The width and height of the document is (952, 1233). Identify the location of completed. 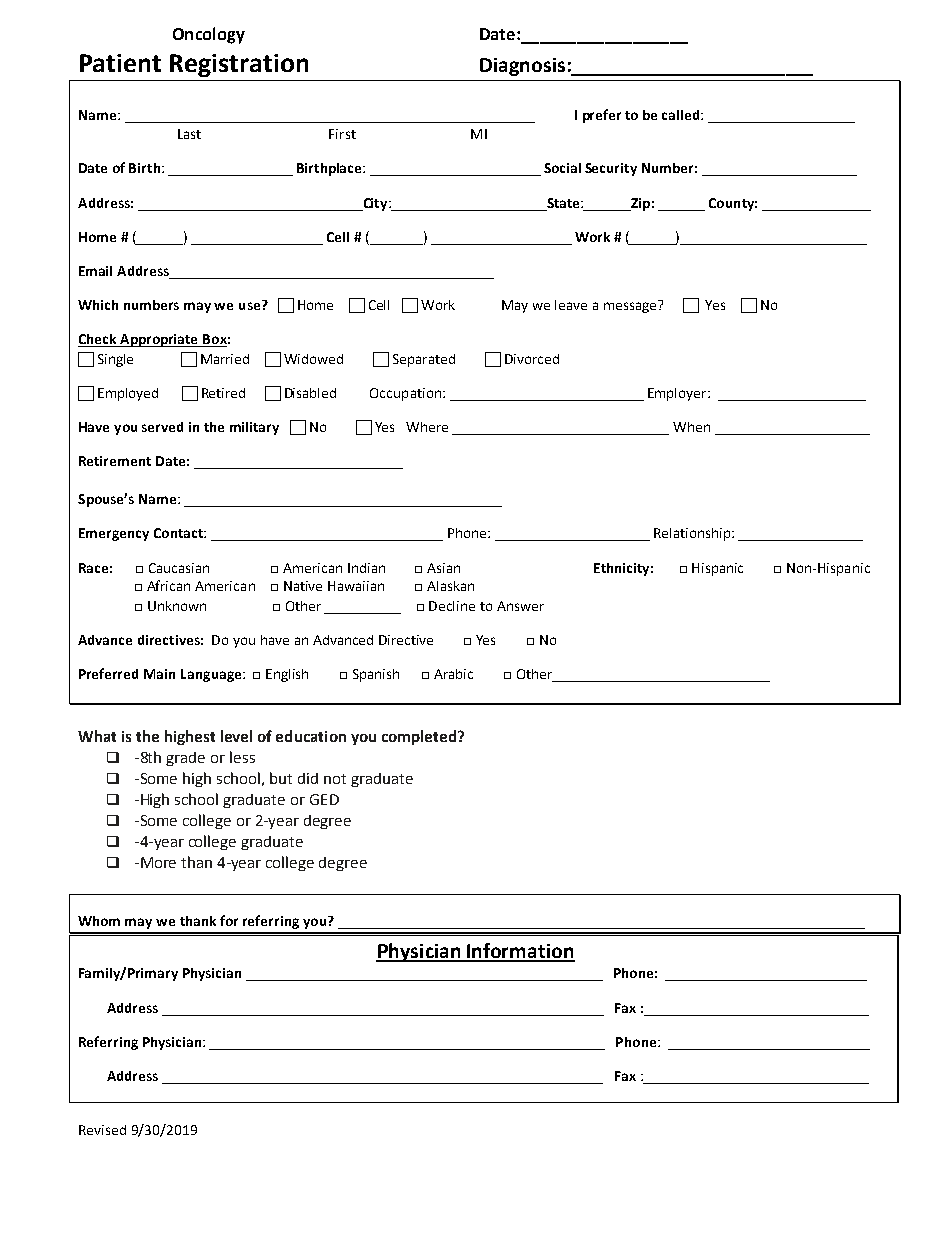
(420, 737).
